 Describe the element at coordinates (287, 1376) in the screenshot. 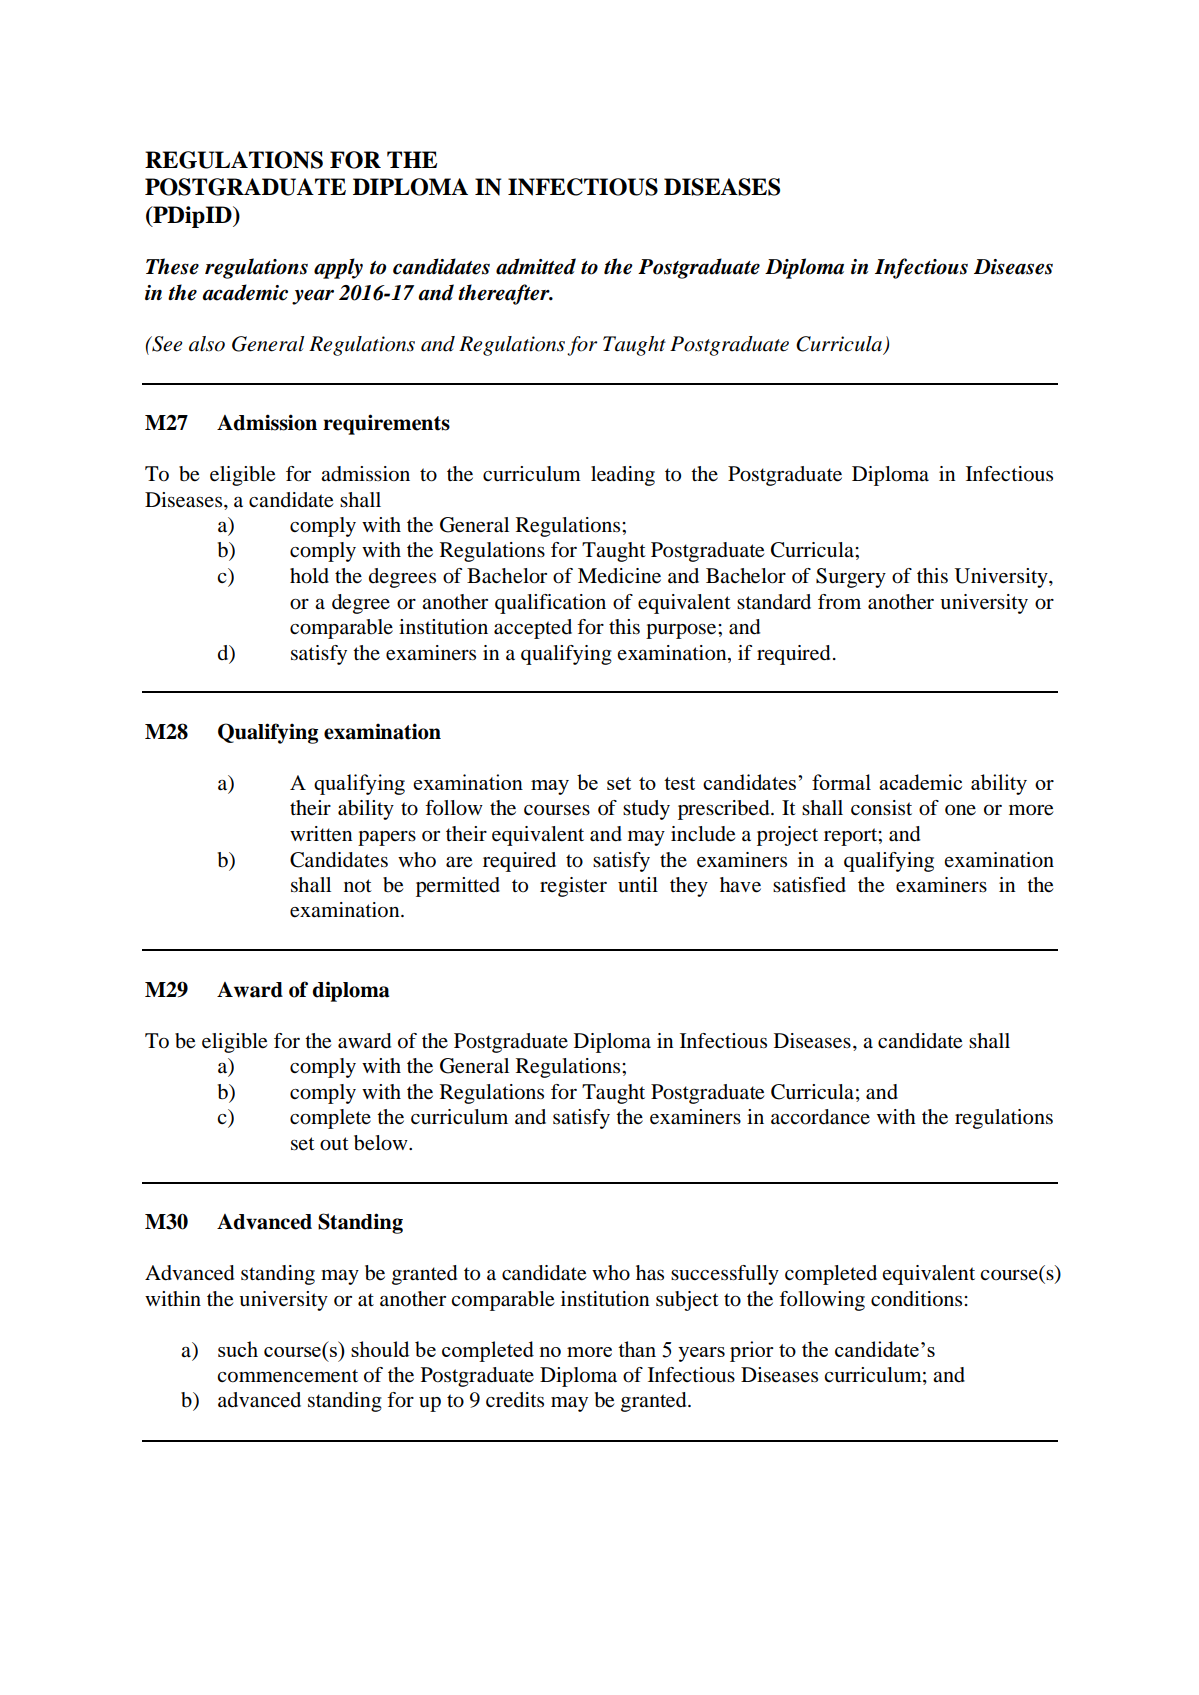

I see `commencement` at that location.
